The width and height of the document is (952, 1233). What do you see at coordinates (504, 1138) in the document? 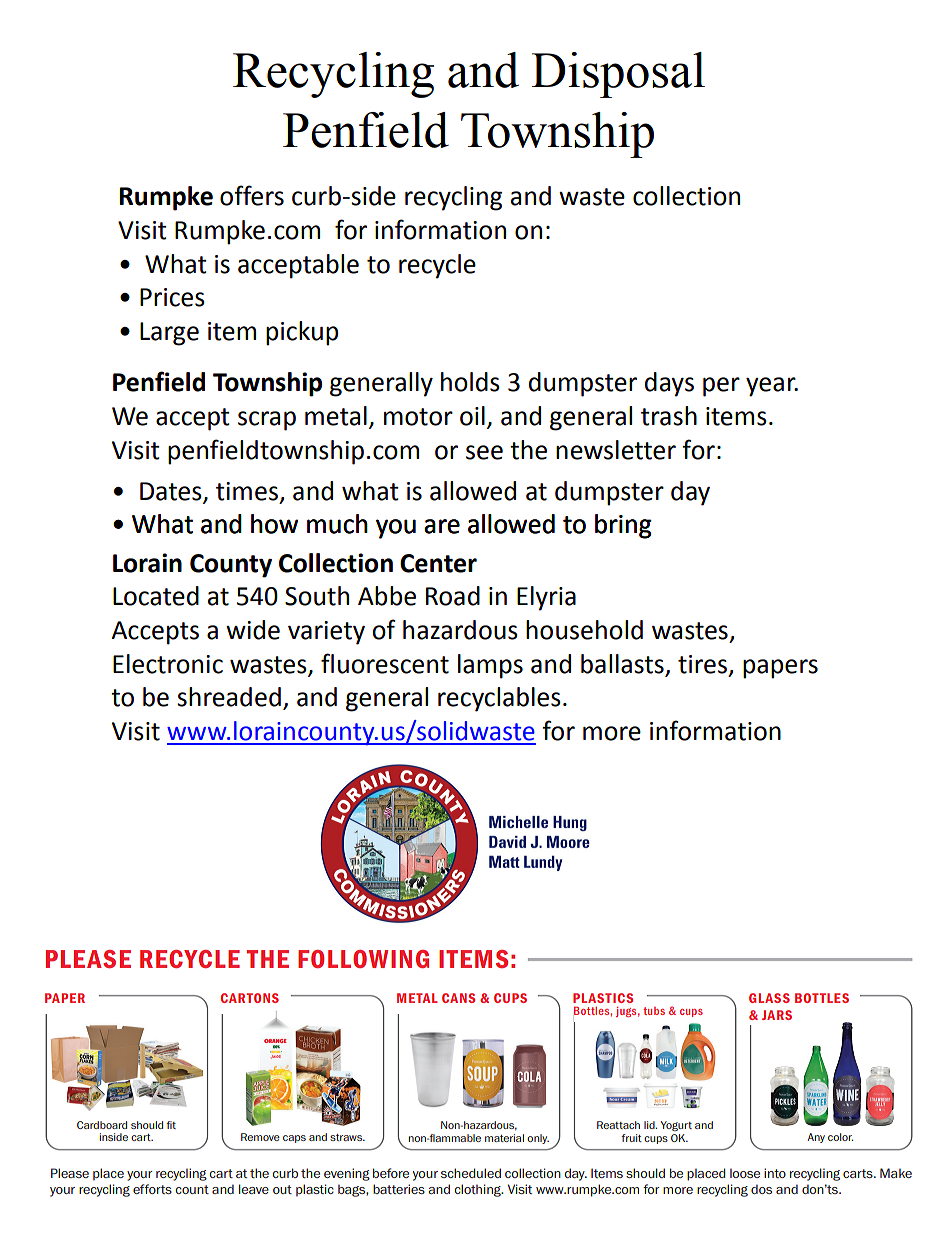
I see `material` at bounding box center [504, 1138].
